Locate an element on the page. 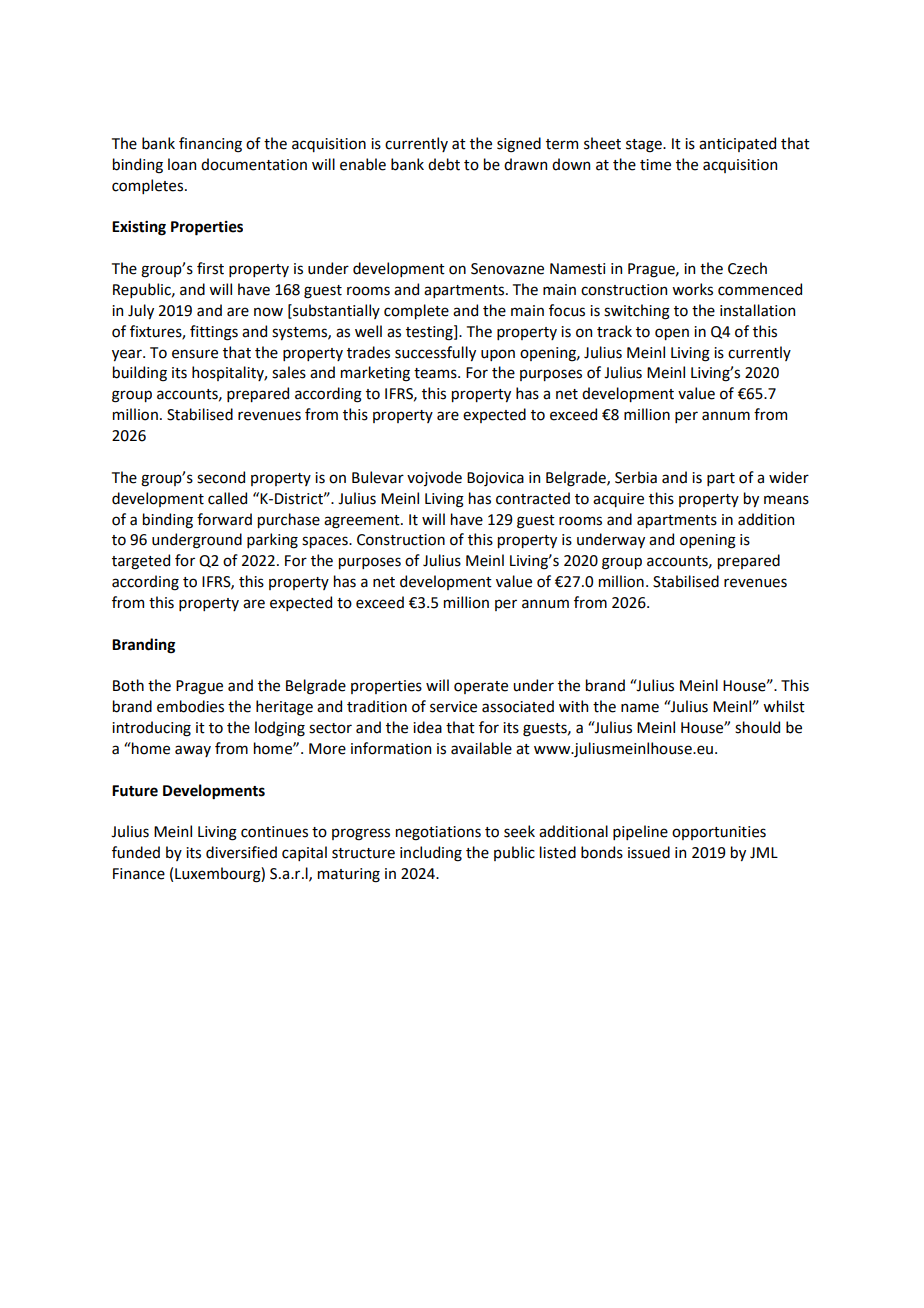 Image resolution: width=924 pixels, height=1308 pixels. installation is located at coordinates (757, 310).
